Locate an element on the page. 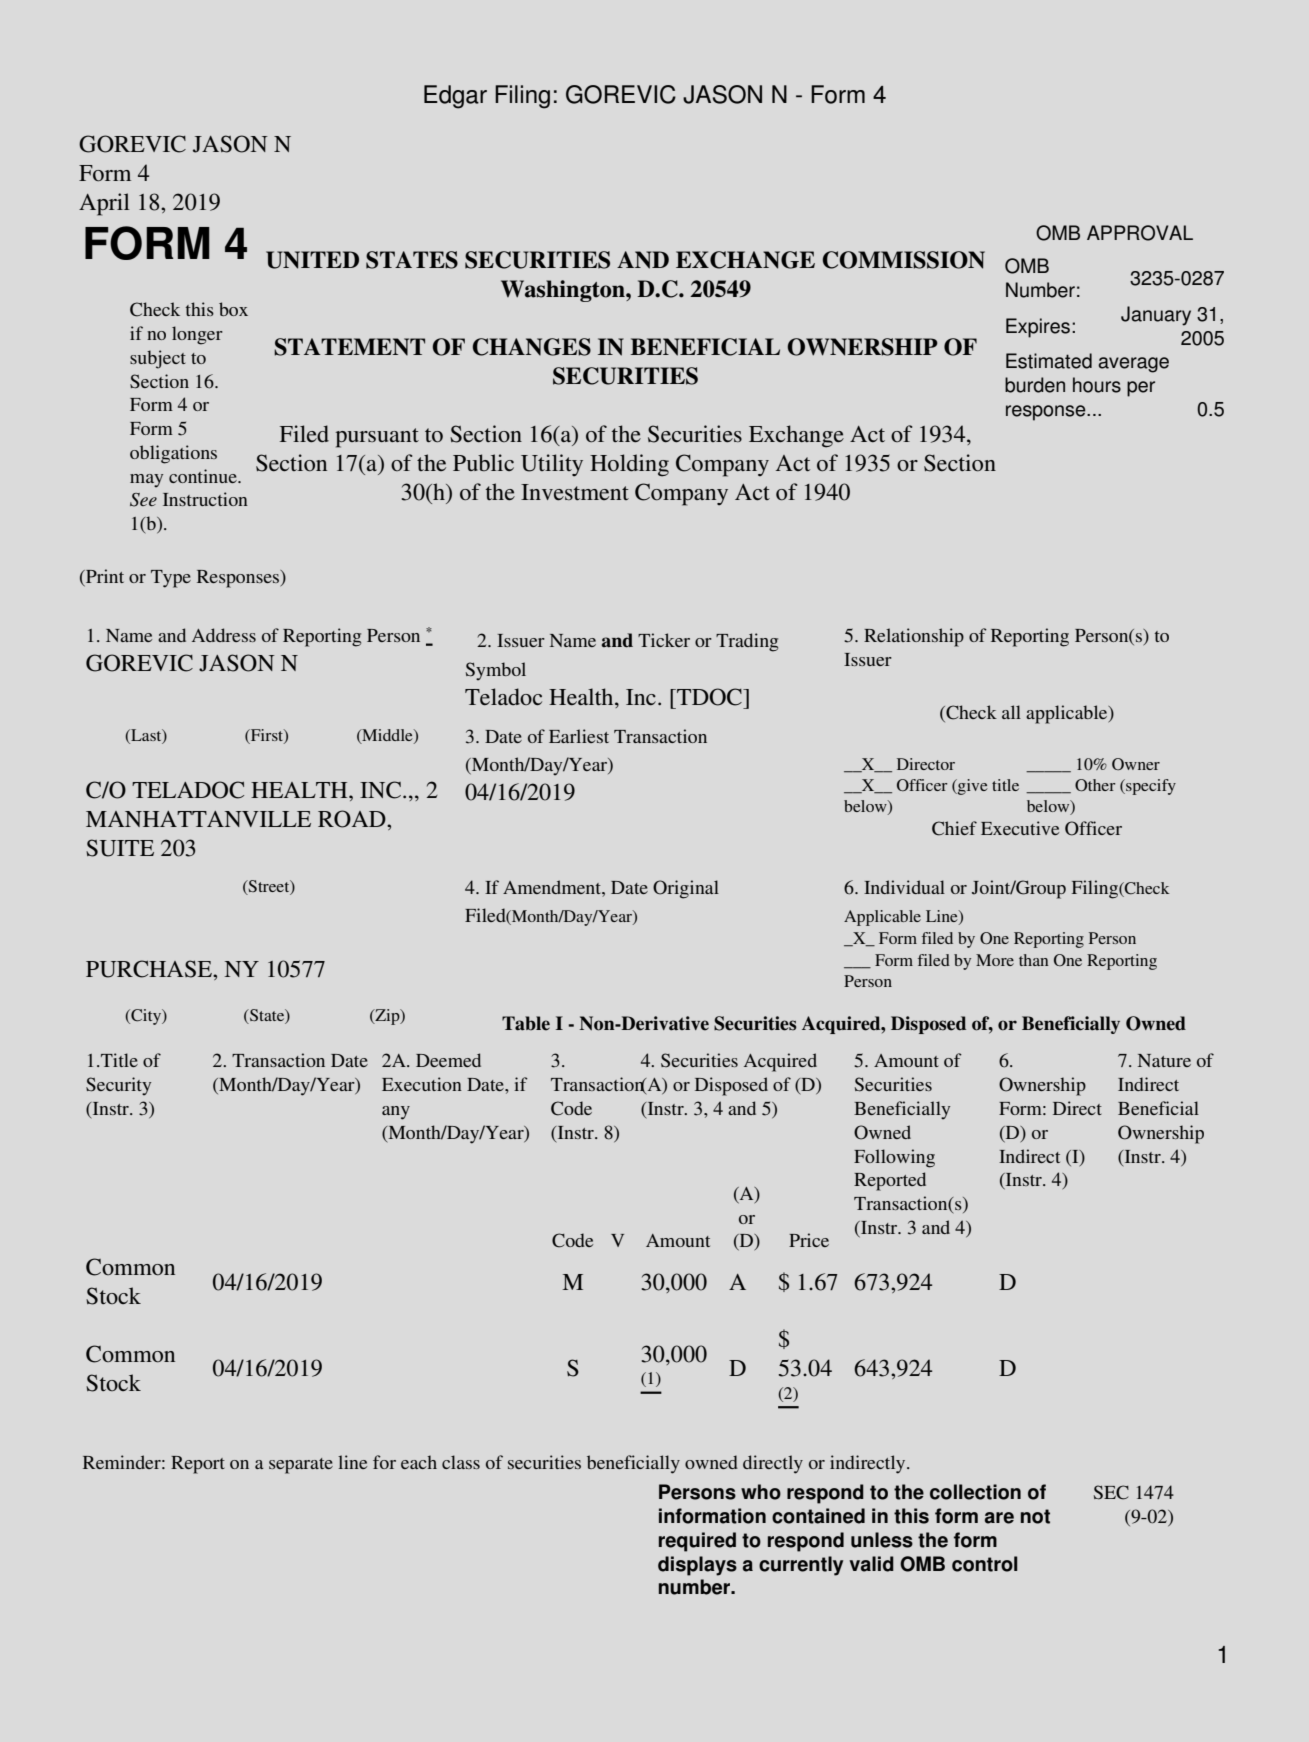 The width and height of the page is (1309, 1742). obligations is located at coordinates (173, 454).
